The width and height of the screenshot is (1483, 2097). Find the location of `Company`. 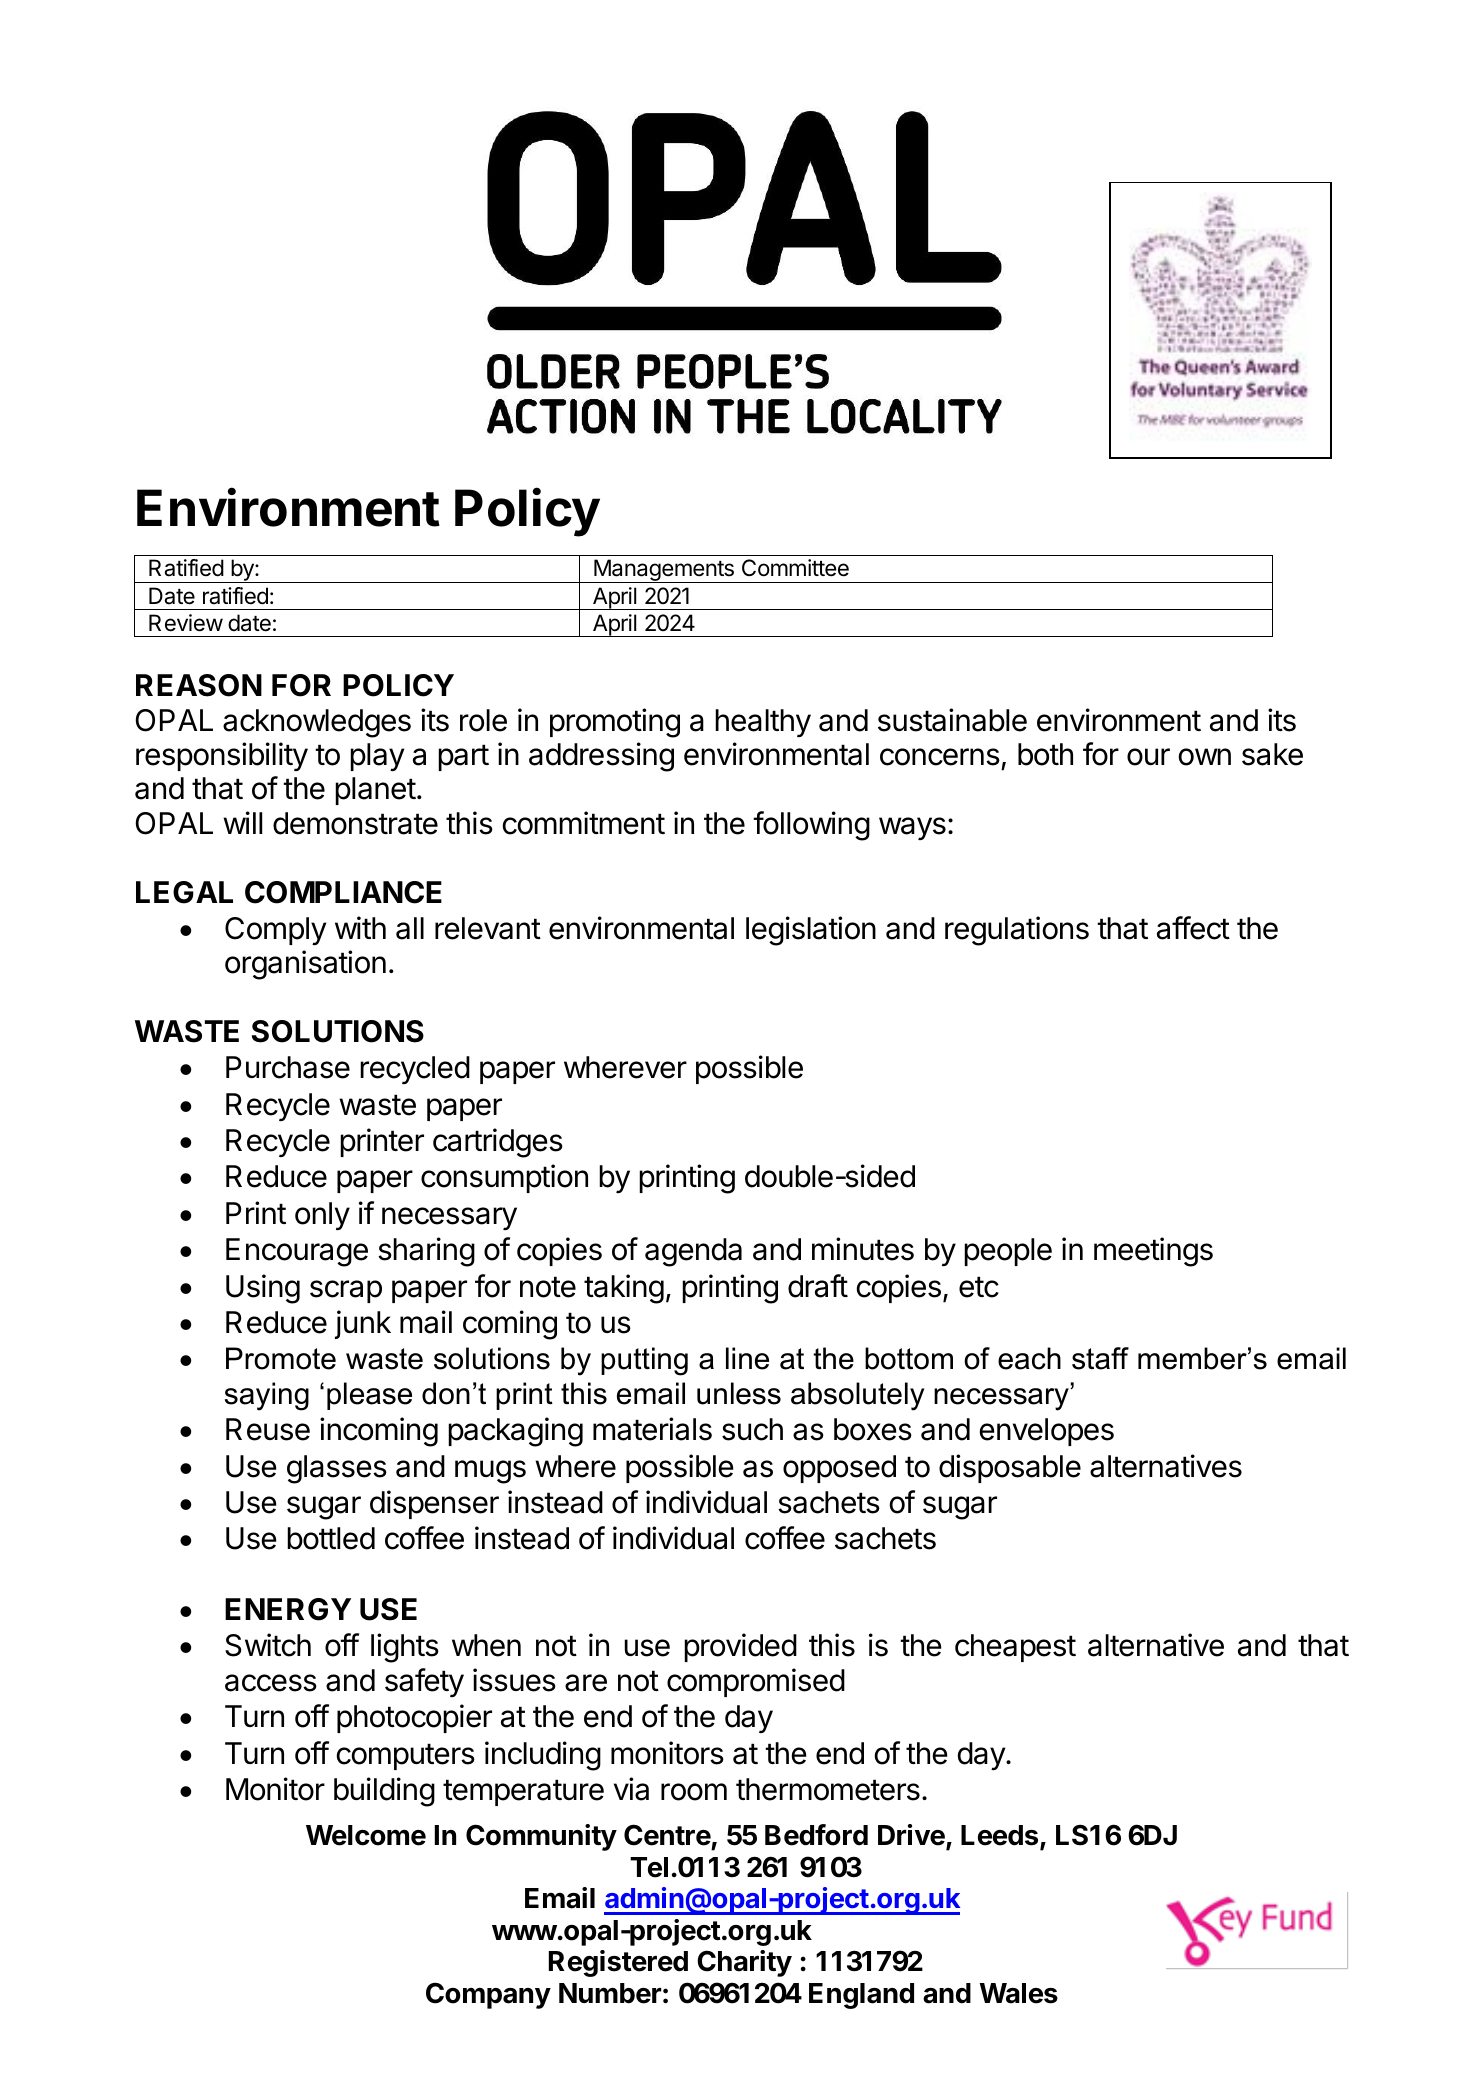

Company is located at coordinates (488, 1995).
